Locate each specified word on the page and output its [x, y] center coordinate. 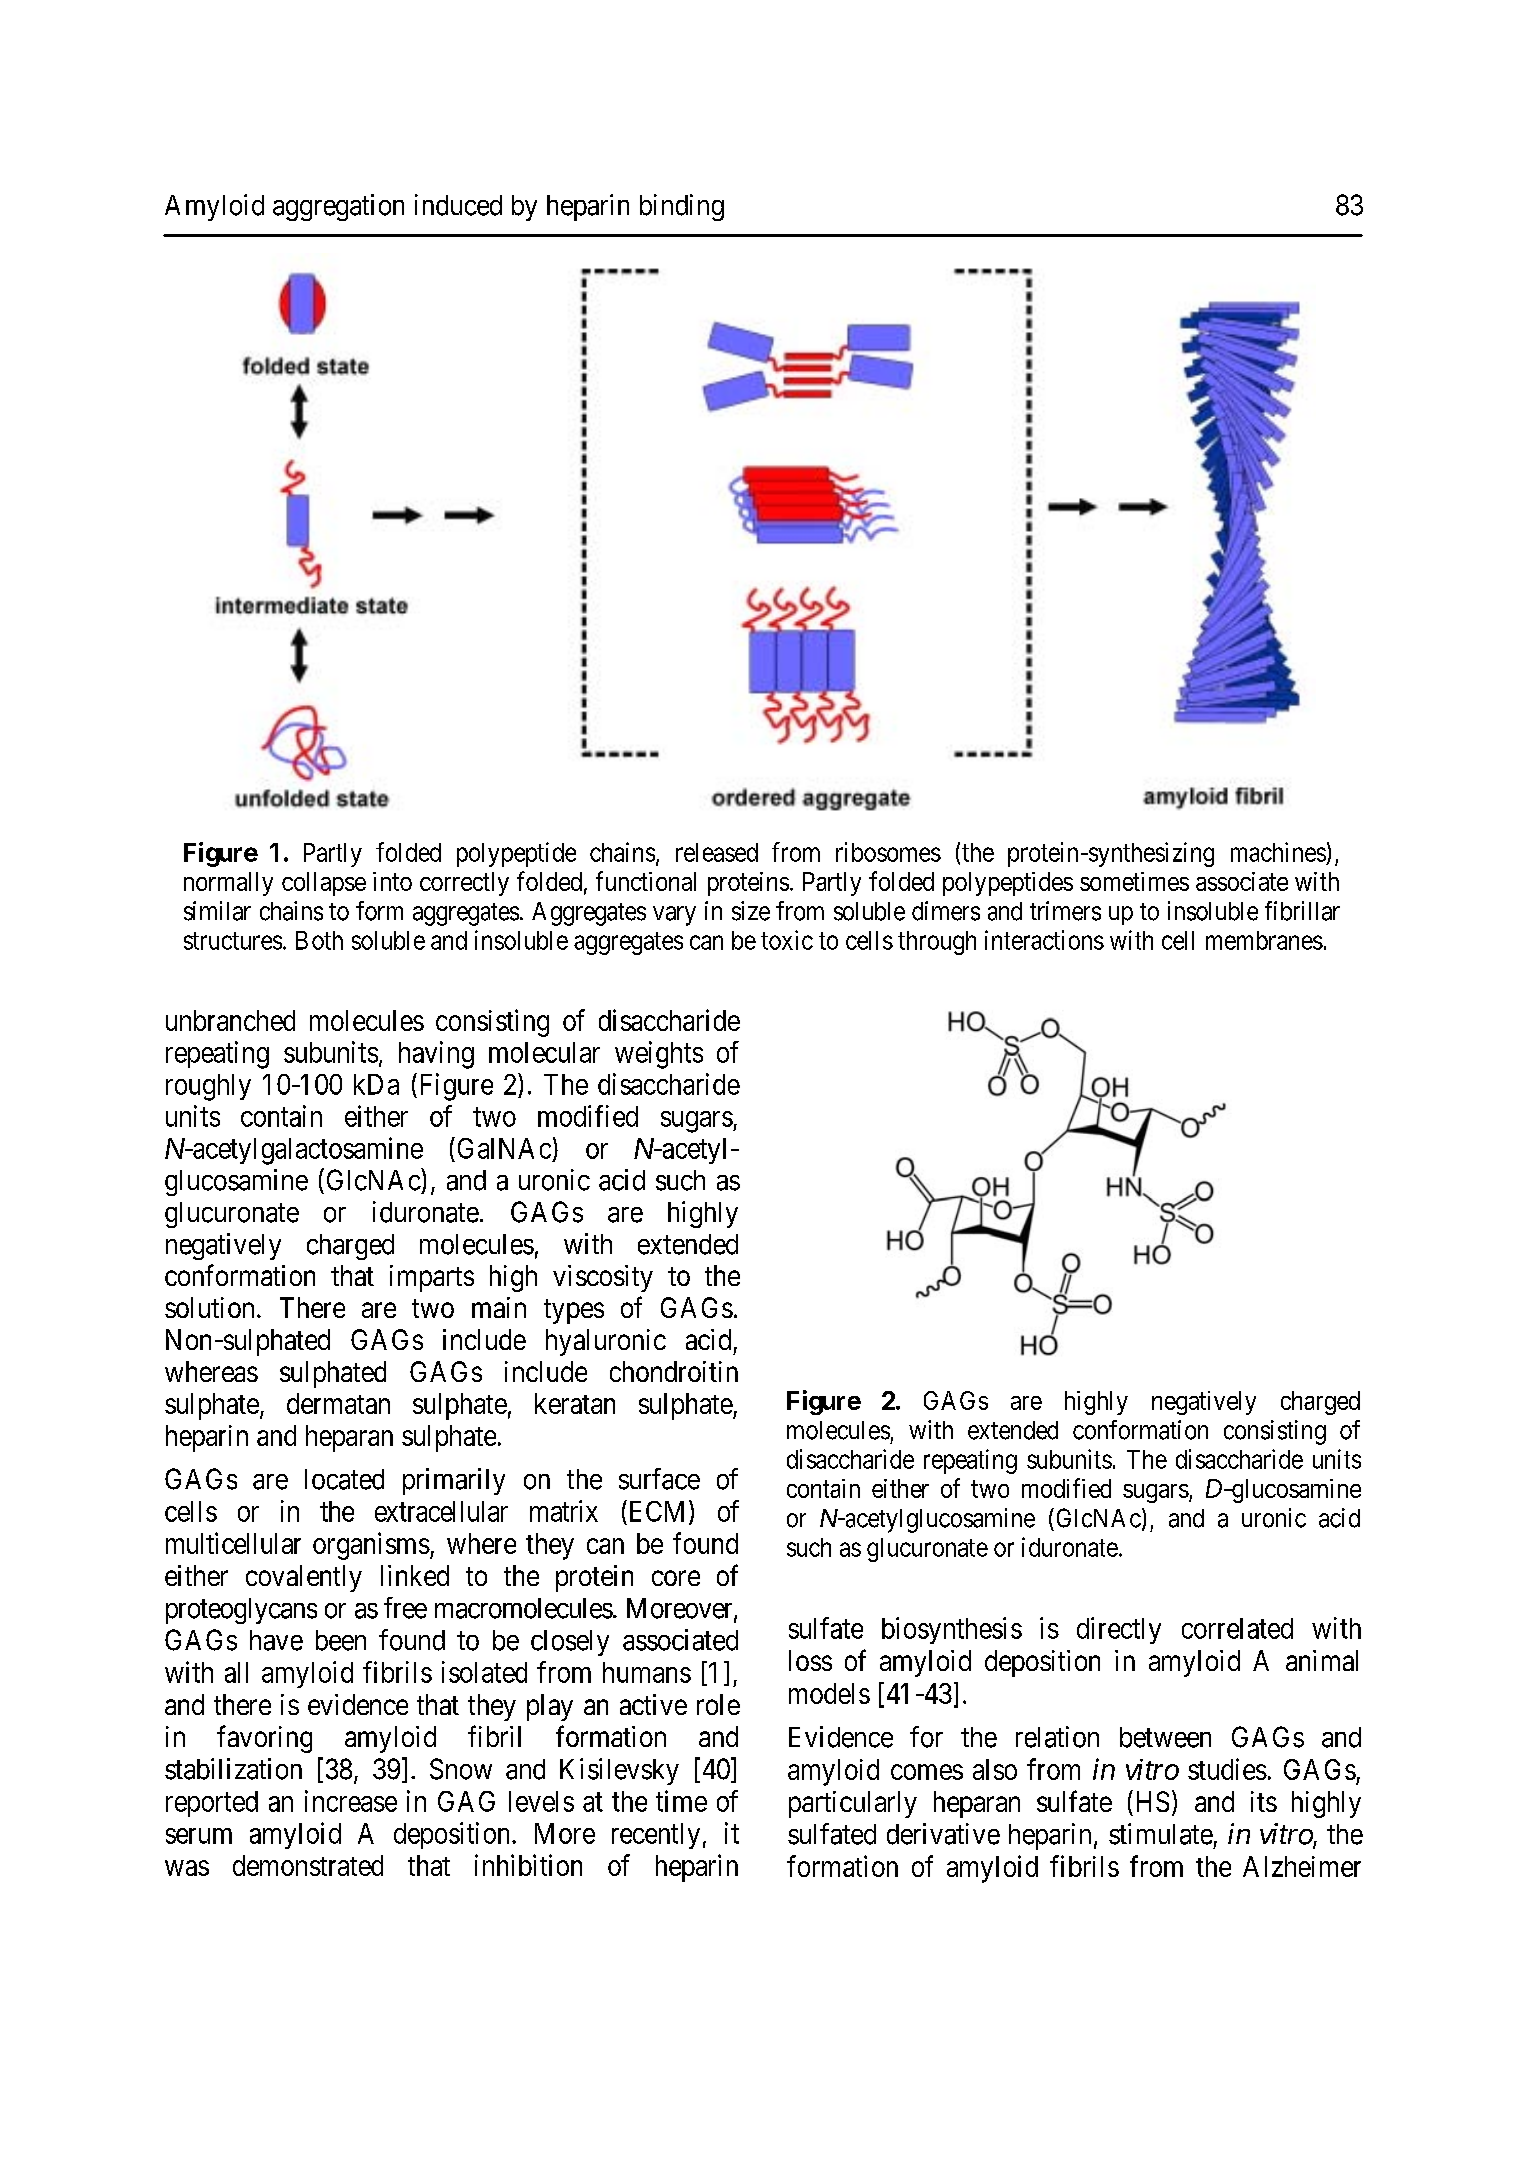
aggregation [338, 207]
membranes [1264, 940]
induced [458, 205]
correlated [1237, 1628]
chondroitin [674, 1371]
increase [351, 1801]
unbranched [230, 1020]
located [344, 1479]
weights [659, 1055]
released [717, 852]
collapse [324, 884]
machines [1278, 852]
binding [682, 207]
